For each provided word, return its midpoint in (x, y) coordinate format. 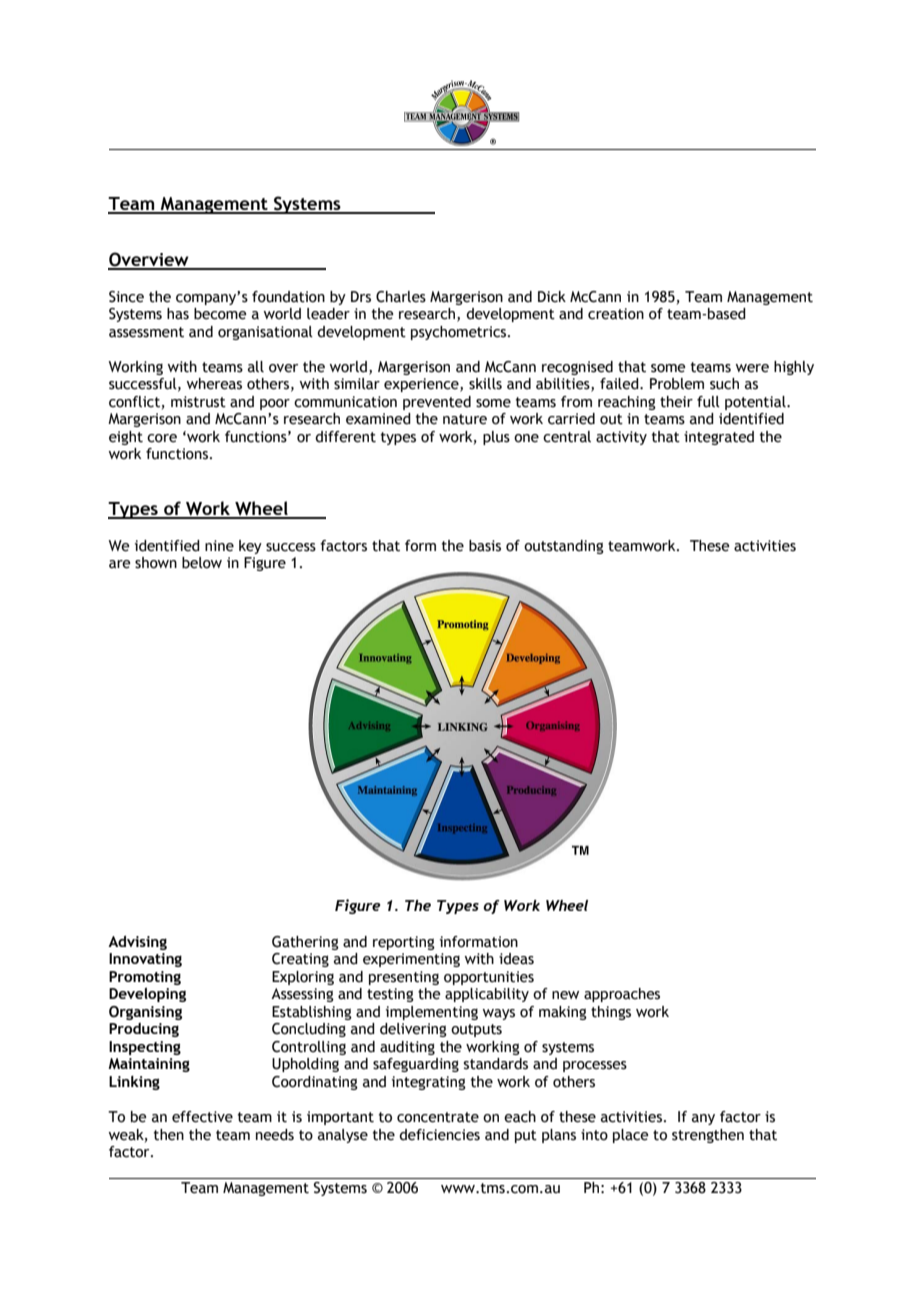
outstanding (564, 547)
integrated (719, 438)
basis (485, 546)
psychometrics (460, 333)
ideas (516, 959)
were (752, 368)
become (220, 314)
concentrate (438, 1117)
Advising (137, 942)
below (202, 563)
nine (219, 546)
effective (202, 1117)
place (631, 1136)
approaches (622, 995)
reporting (404, 943)
